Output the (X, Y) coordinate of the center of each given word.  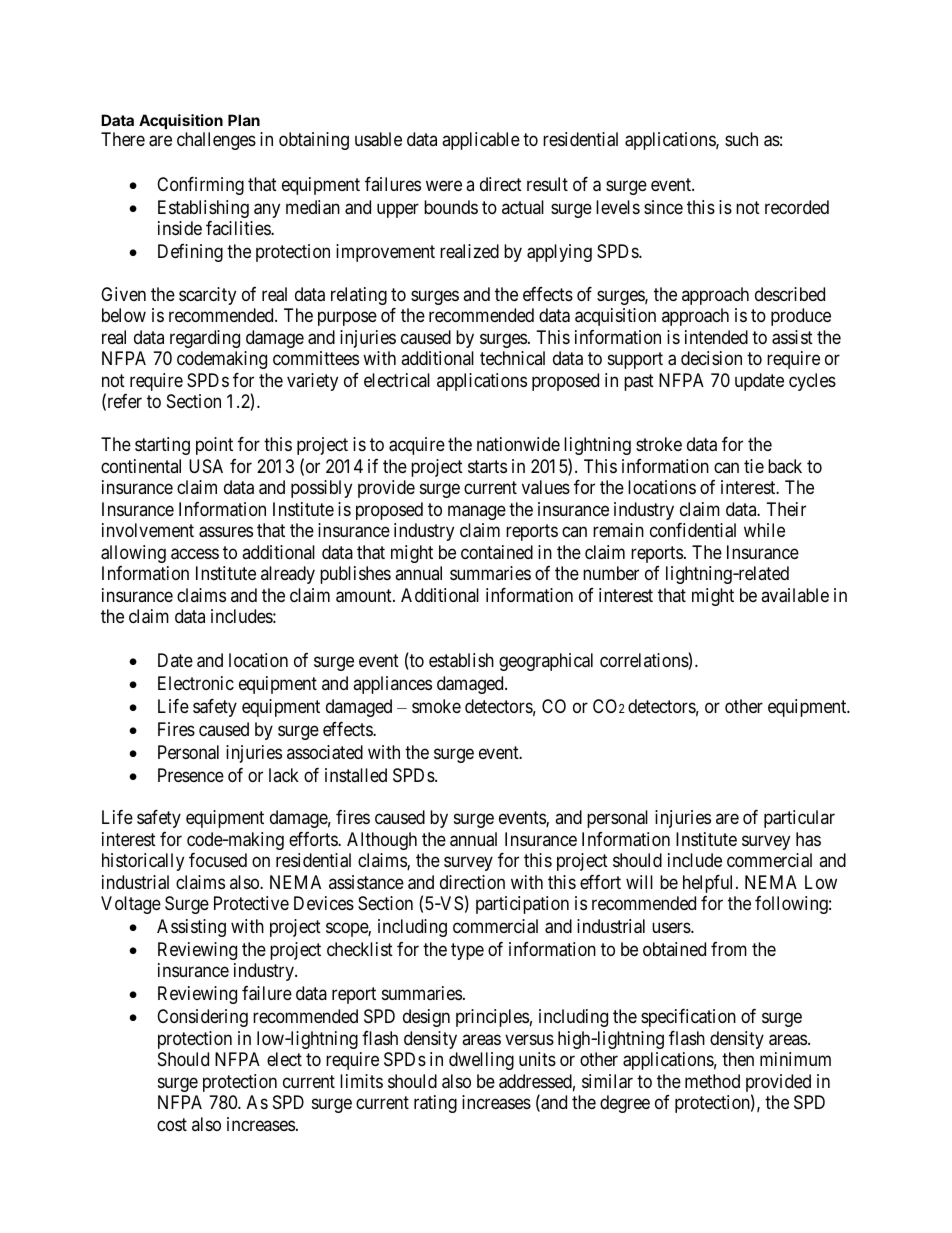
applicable (481, 141)
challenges (216, 141)
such (741, 139)
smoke (436, 706)
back (785, 466)
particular (799, 819)
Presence (191, 775)
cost (172, 1124)
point (214, 446)
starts (487, 467)
